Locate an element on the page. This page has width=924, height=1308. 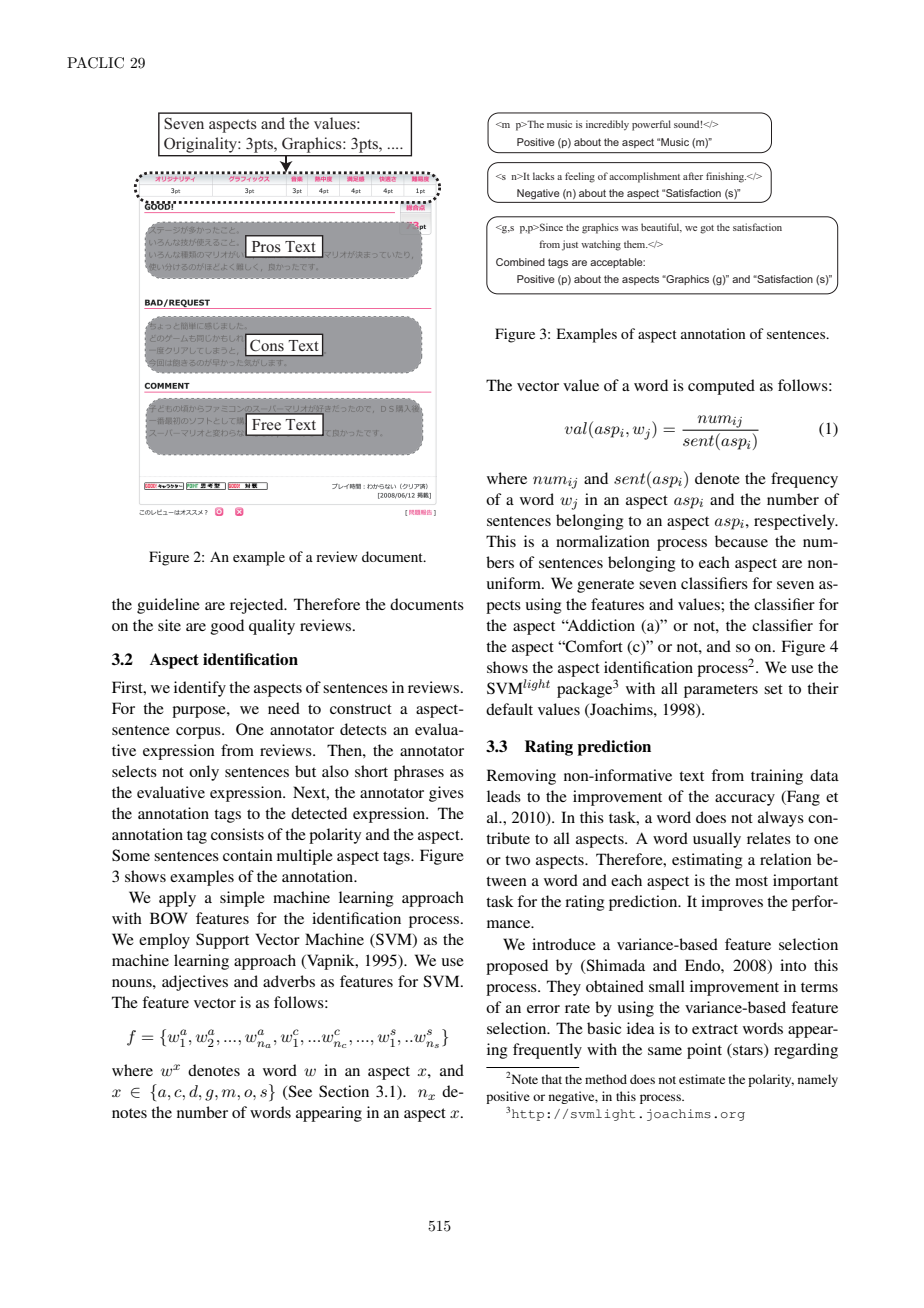
Free is located at coordinates (266, 424).
